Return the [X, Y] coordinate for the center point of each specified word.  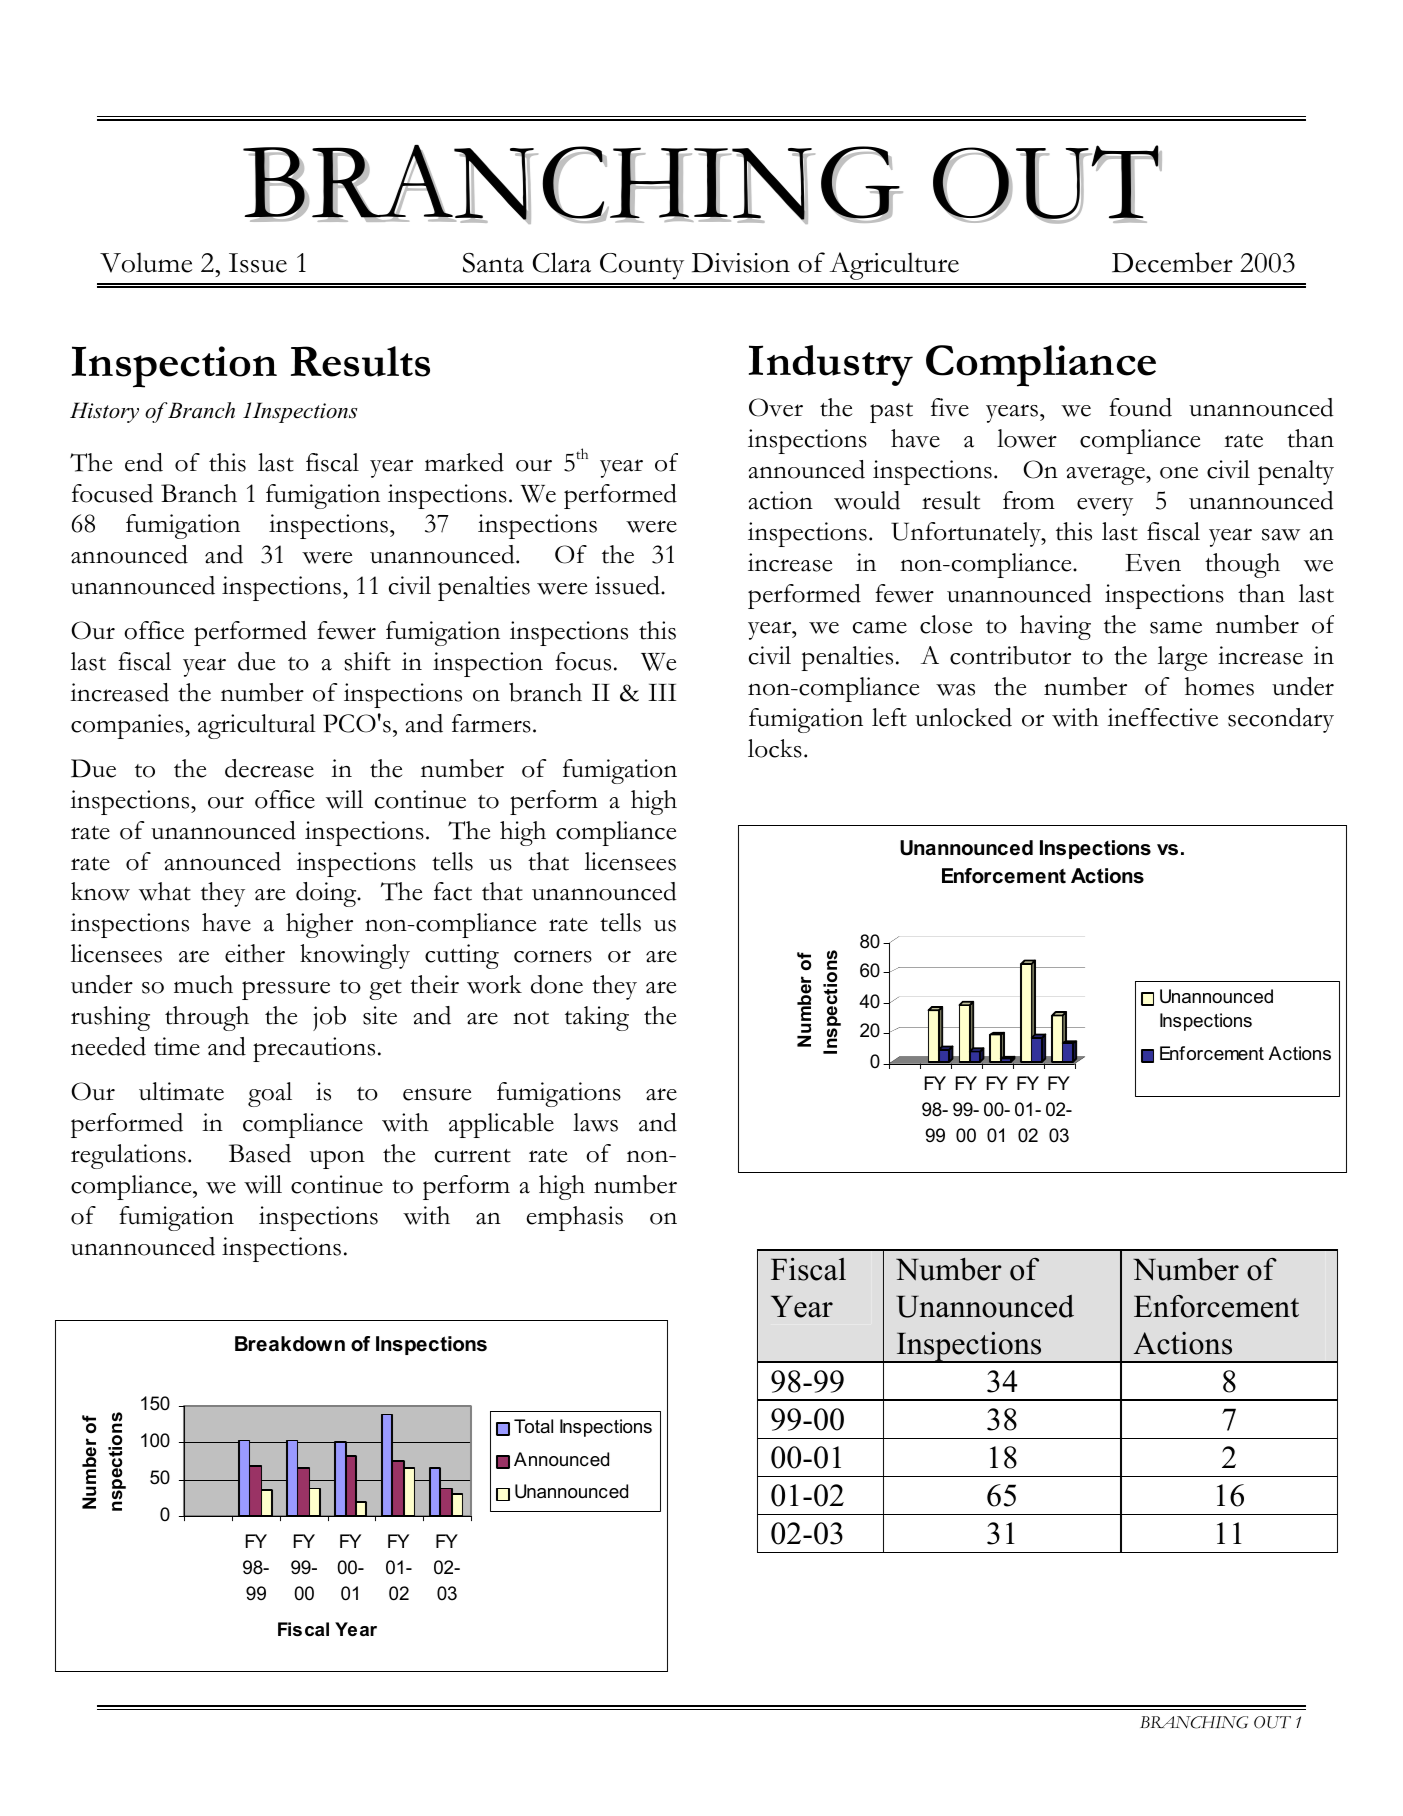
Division [741, 263]
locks [775, 748]
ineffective [1162, 717]
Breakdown [290, 1344]
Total [533, 1426]
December [1172, 262]
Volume [146, 262]
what [165, 891]
